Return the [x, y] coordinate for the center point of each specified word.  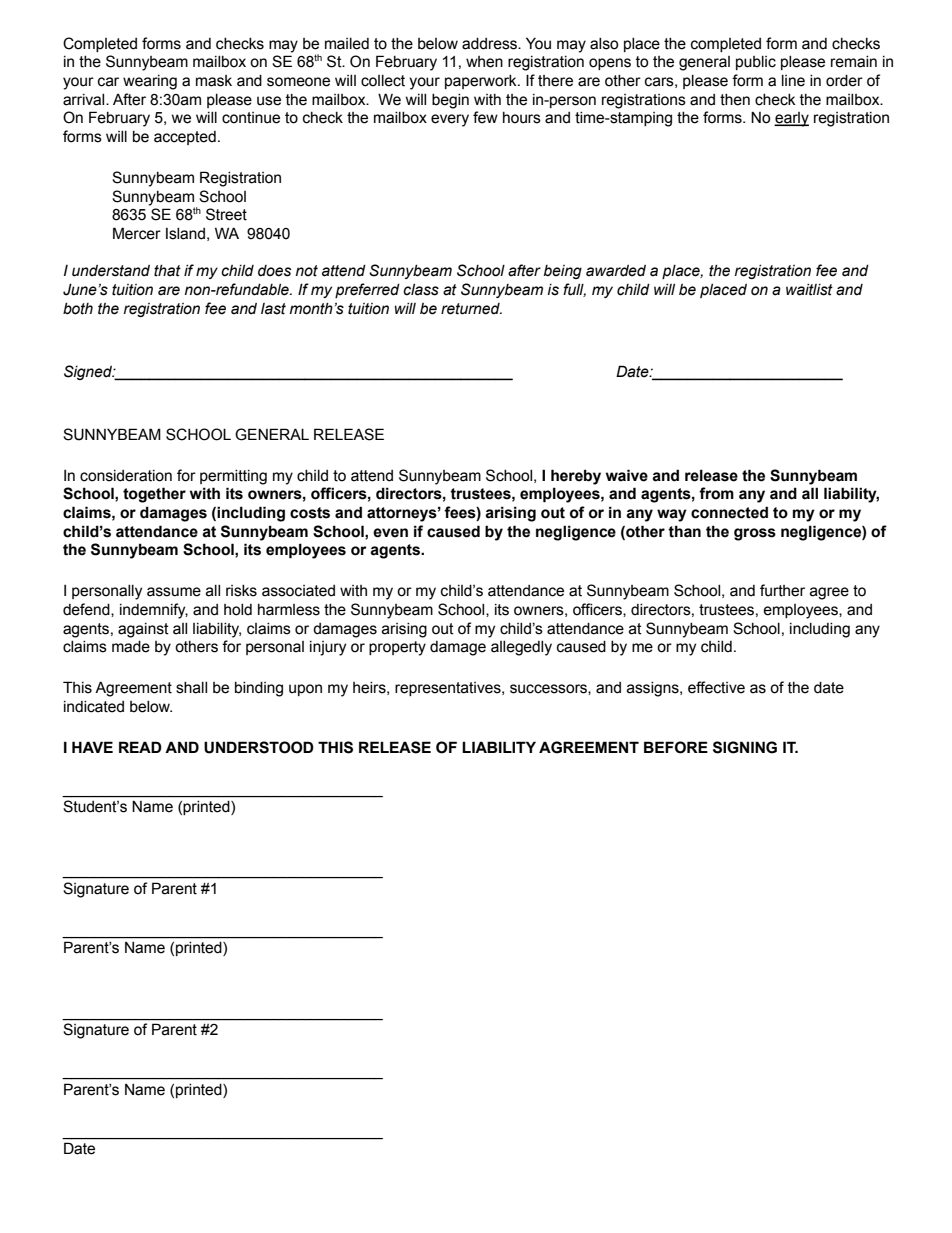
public [756, 63]
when [484, 62]
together [154, 495]
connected [729, 512]
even [390, 533]
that [167, 271]
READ [140, 747]
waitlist [809, 290]
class [421, 290]
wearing [150, 82]
